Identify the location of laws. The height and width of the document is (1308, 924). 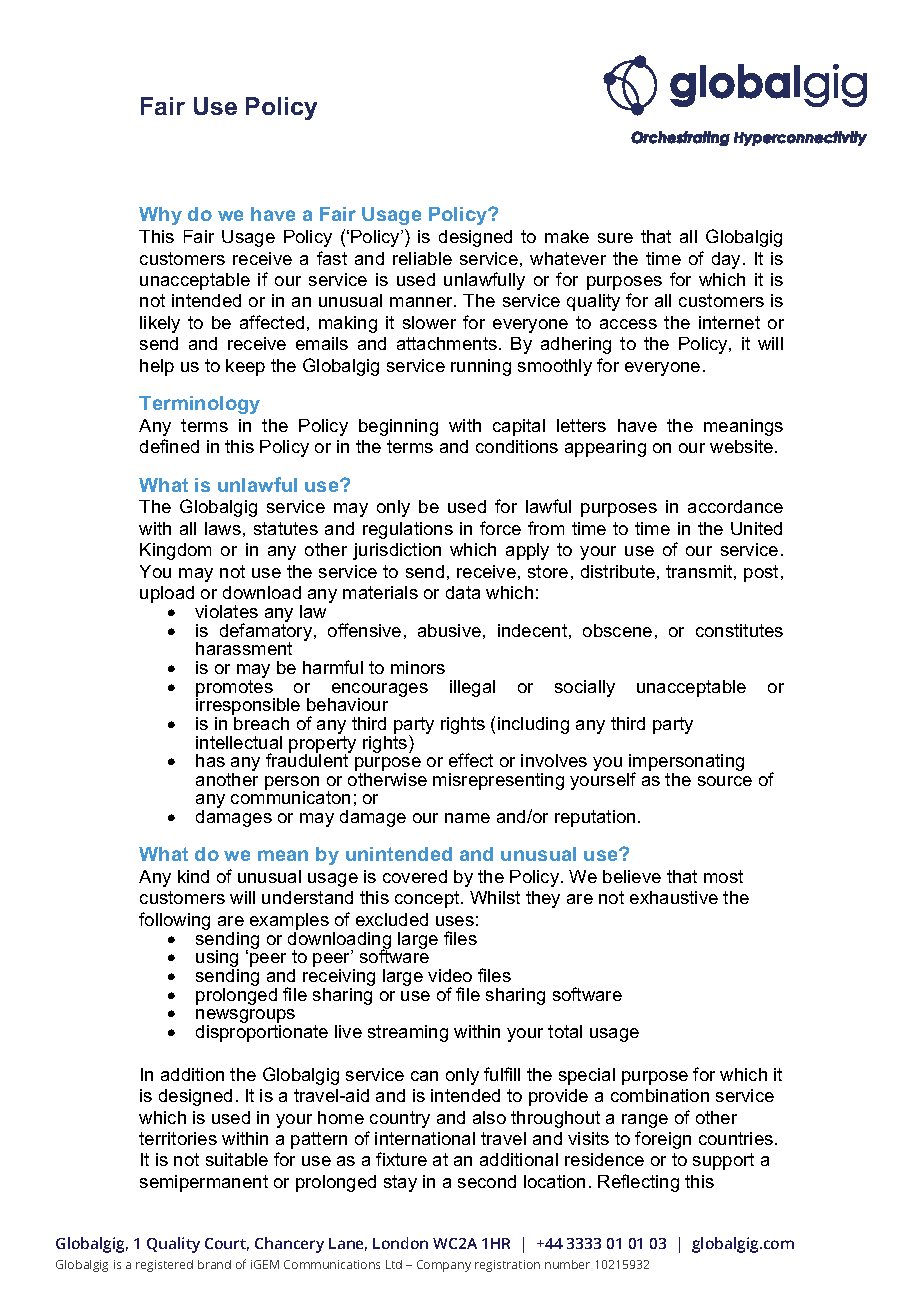
(223, 528).
